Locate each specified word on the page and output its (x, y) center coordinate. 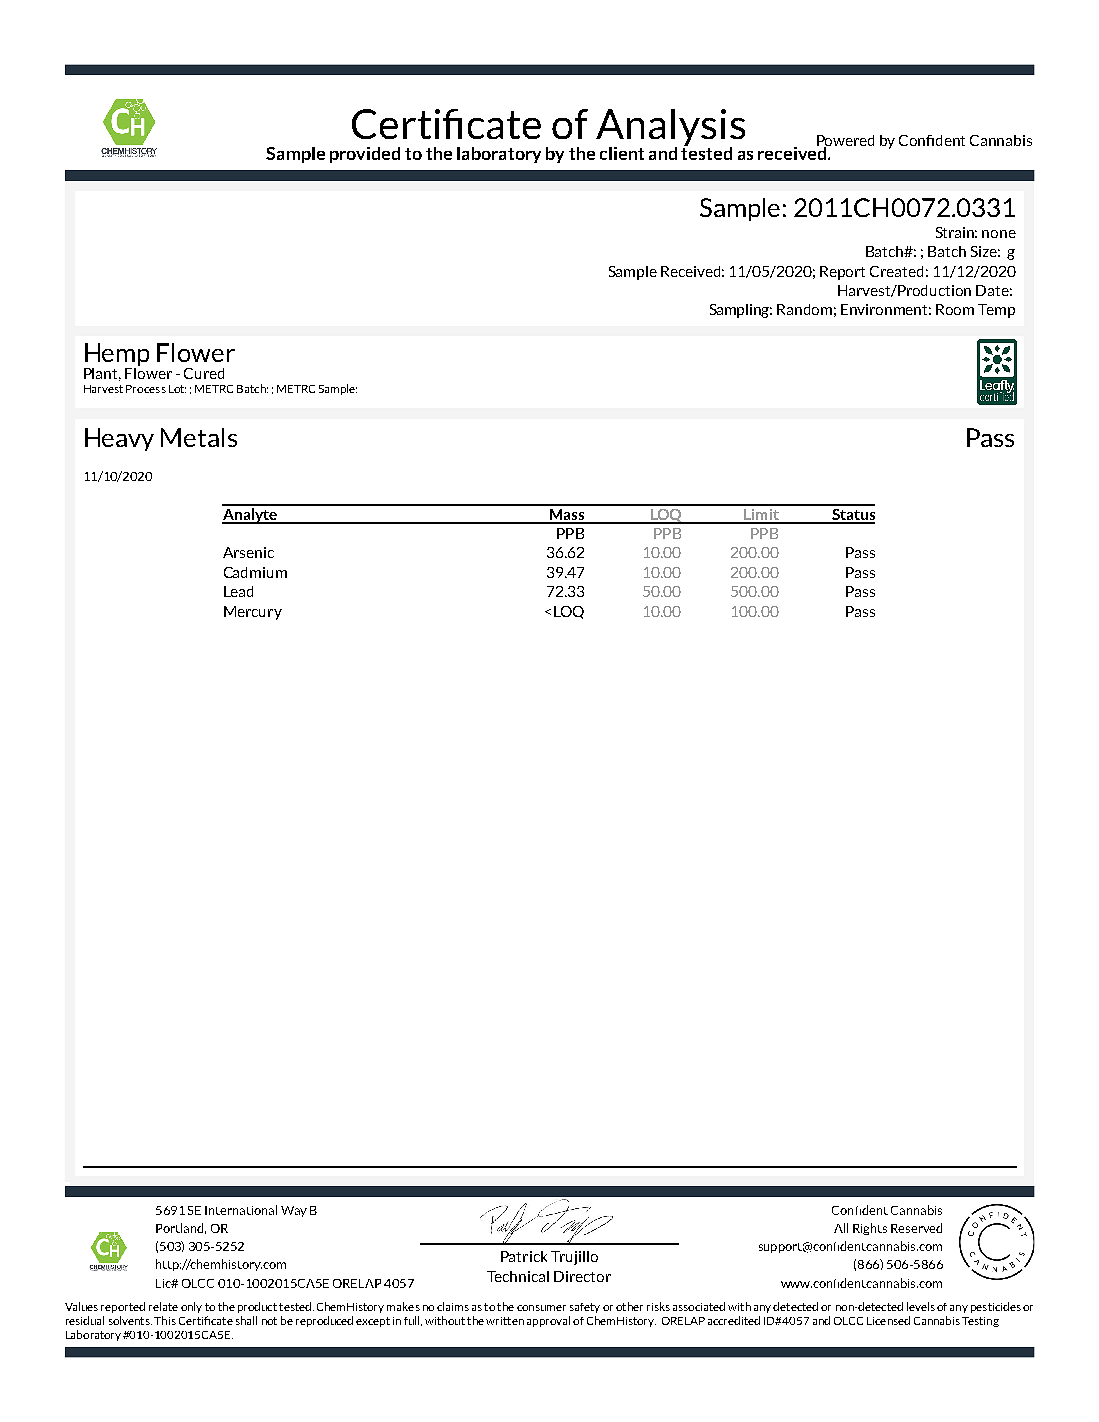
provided (365, 155)
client (622, 153)
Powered (845, 142)
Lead (238, 591)
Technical (518, 1276)
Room (955, 309)
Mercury (253, 613)
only (191, 1307)
